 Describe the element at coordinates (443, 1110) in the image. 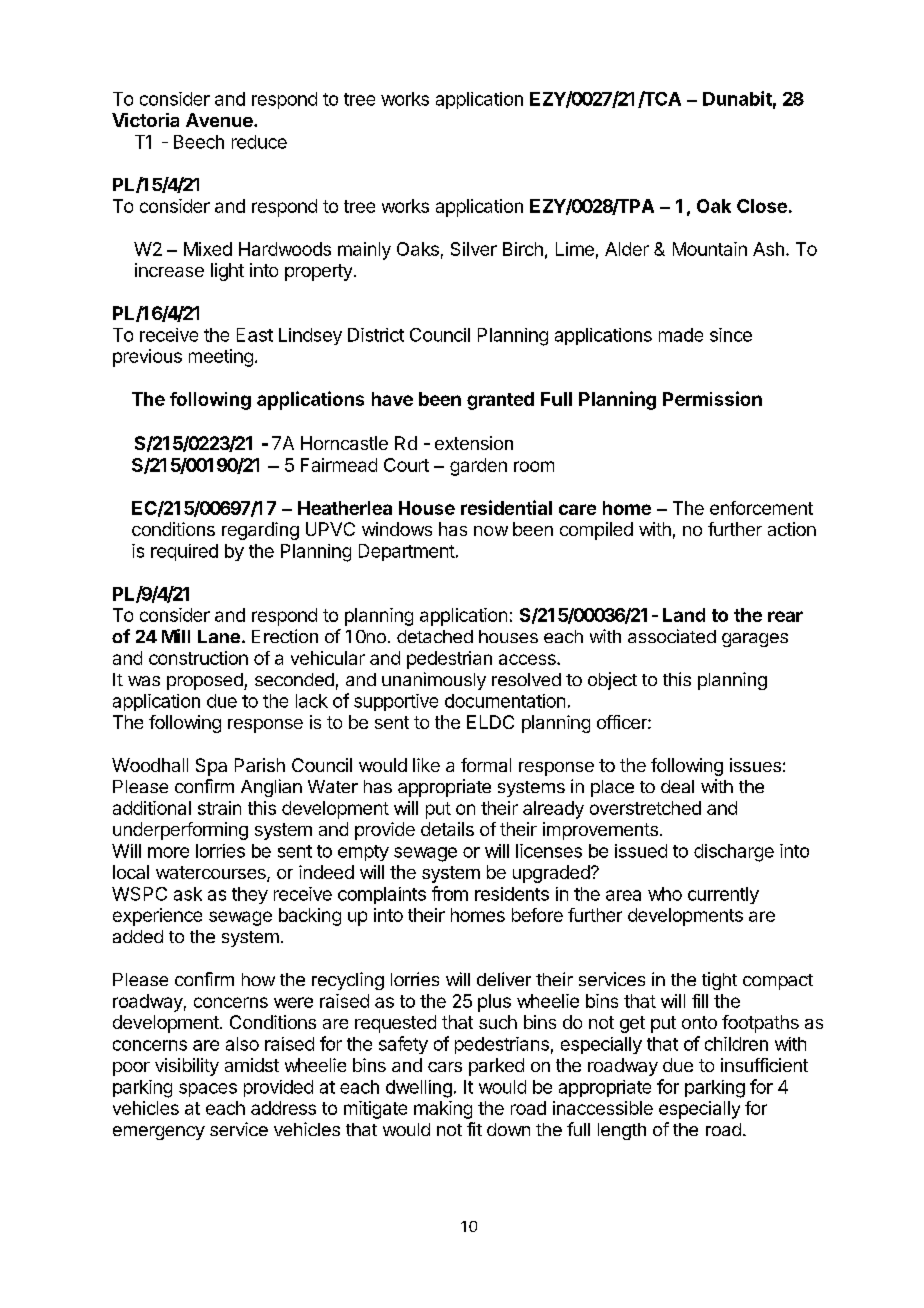

I see `making` at that location.
